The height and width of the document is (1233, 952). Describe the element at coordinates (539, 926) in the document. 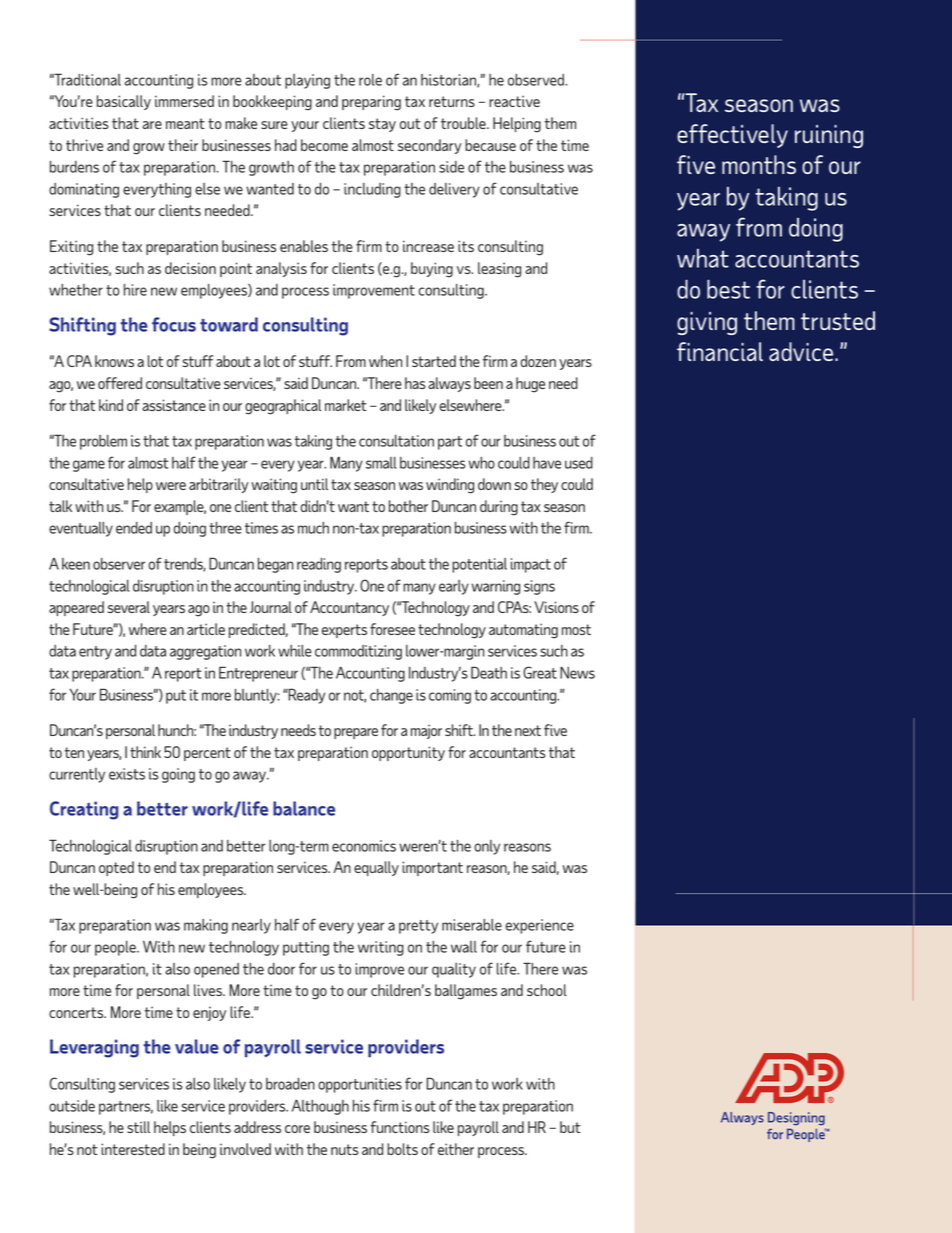

I see `experience` at that location.
